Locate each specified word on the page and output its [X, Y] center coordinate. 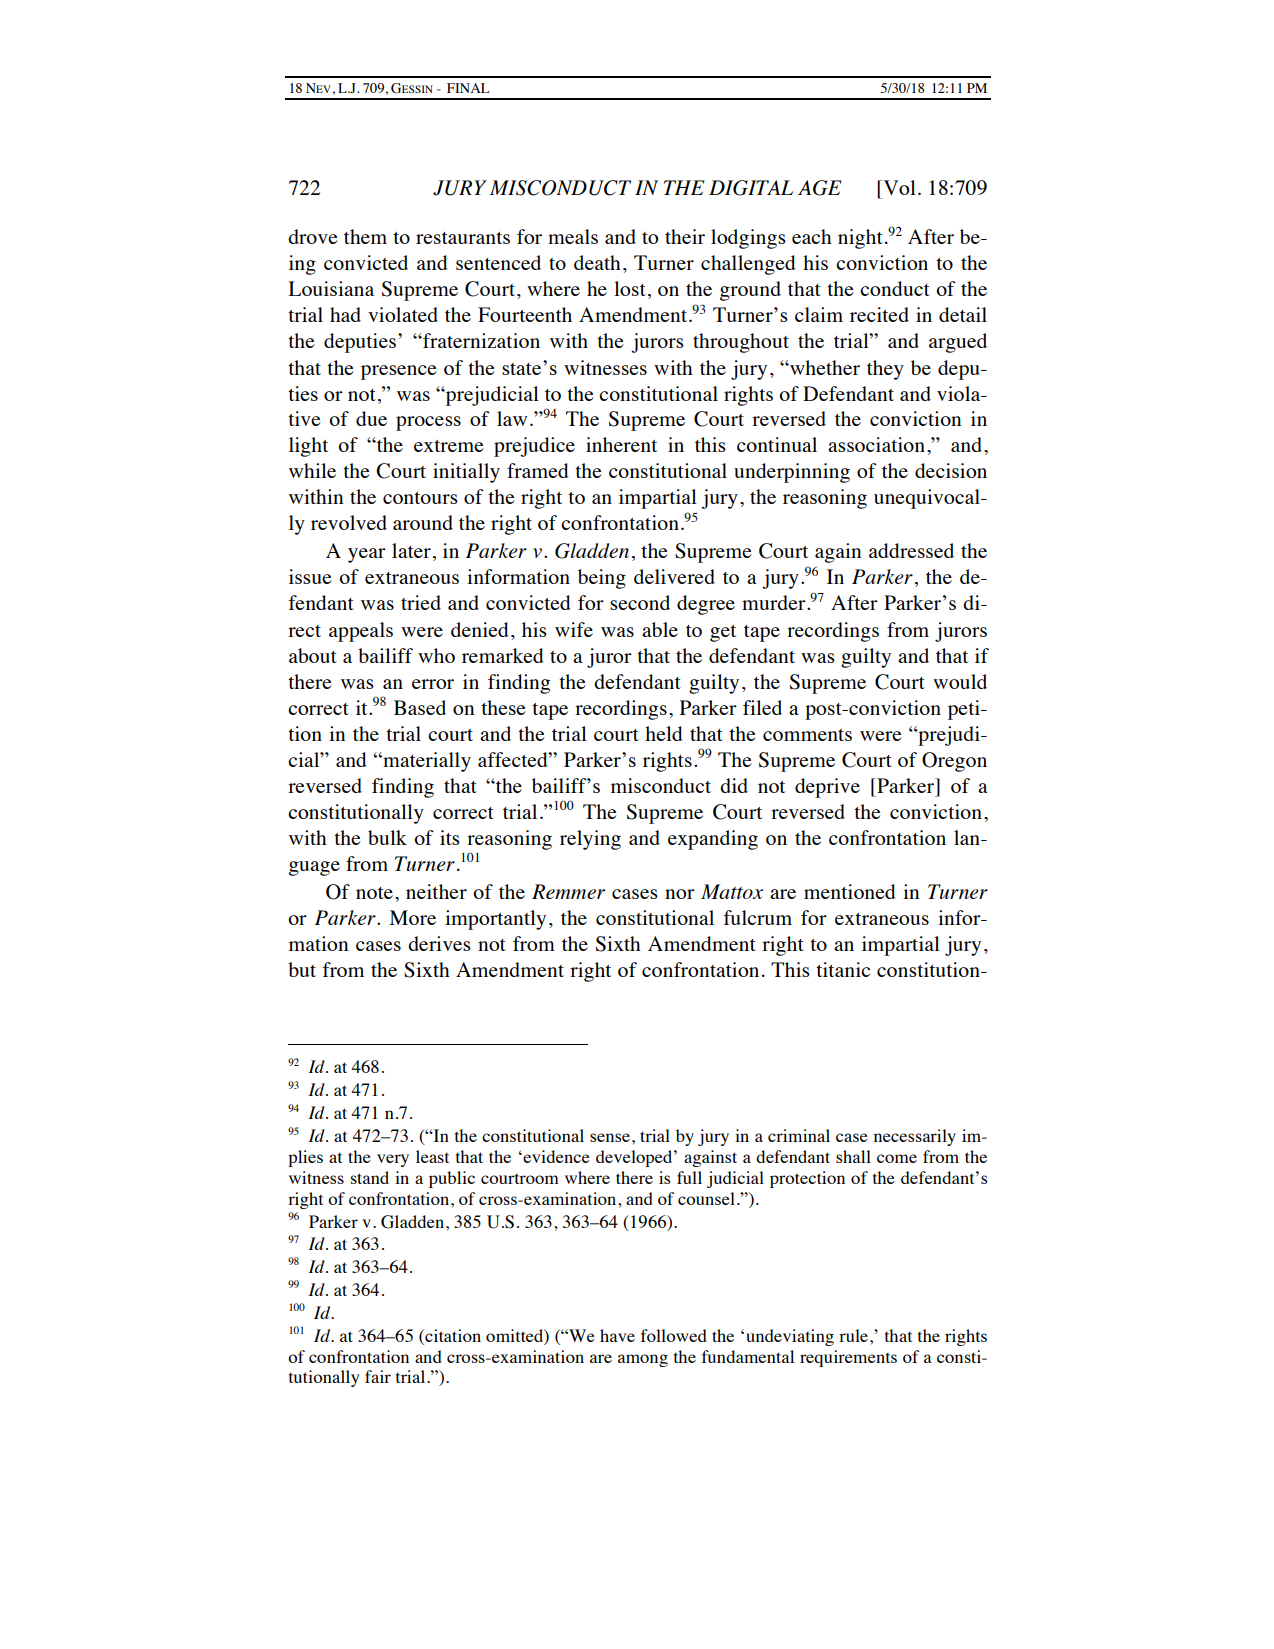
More [413, 917]
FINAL [468, 88]
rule [855, 1335]
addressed [911, 550]
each [812, 236]
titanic [843, 969]
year [367, 555]
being [602, 579]
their [685, 236]
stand [370, 1177]
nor [680, 894]
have [617, 1335]
